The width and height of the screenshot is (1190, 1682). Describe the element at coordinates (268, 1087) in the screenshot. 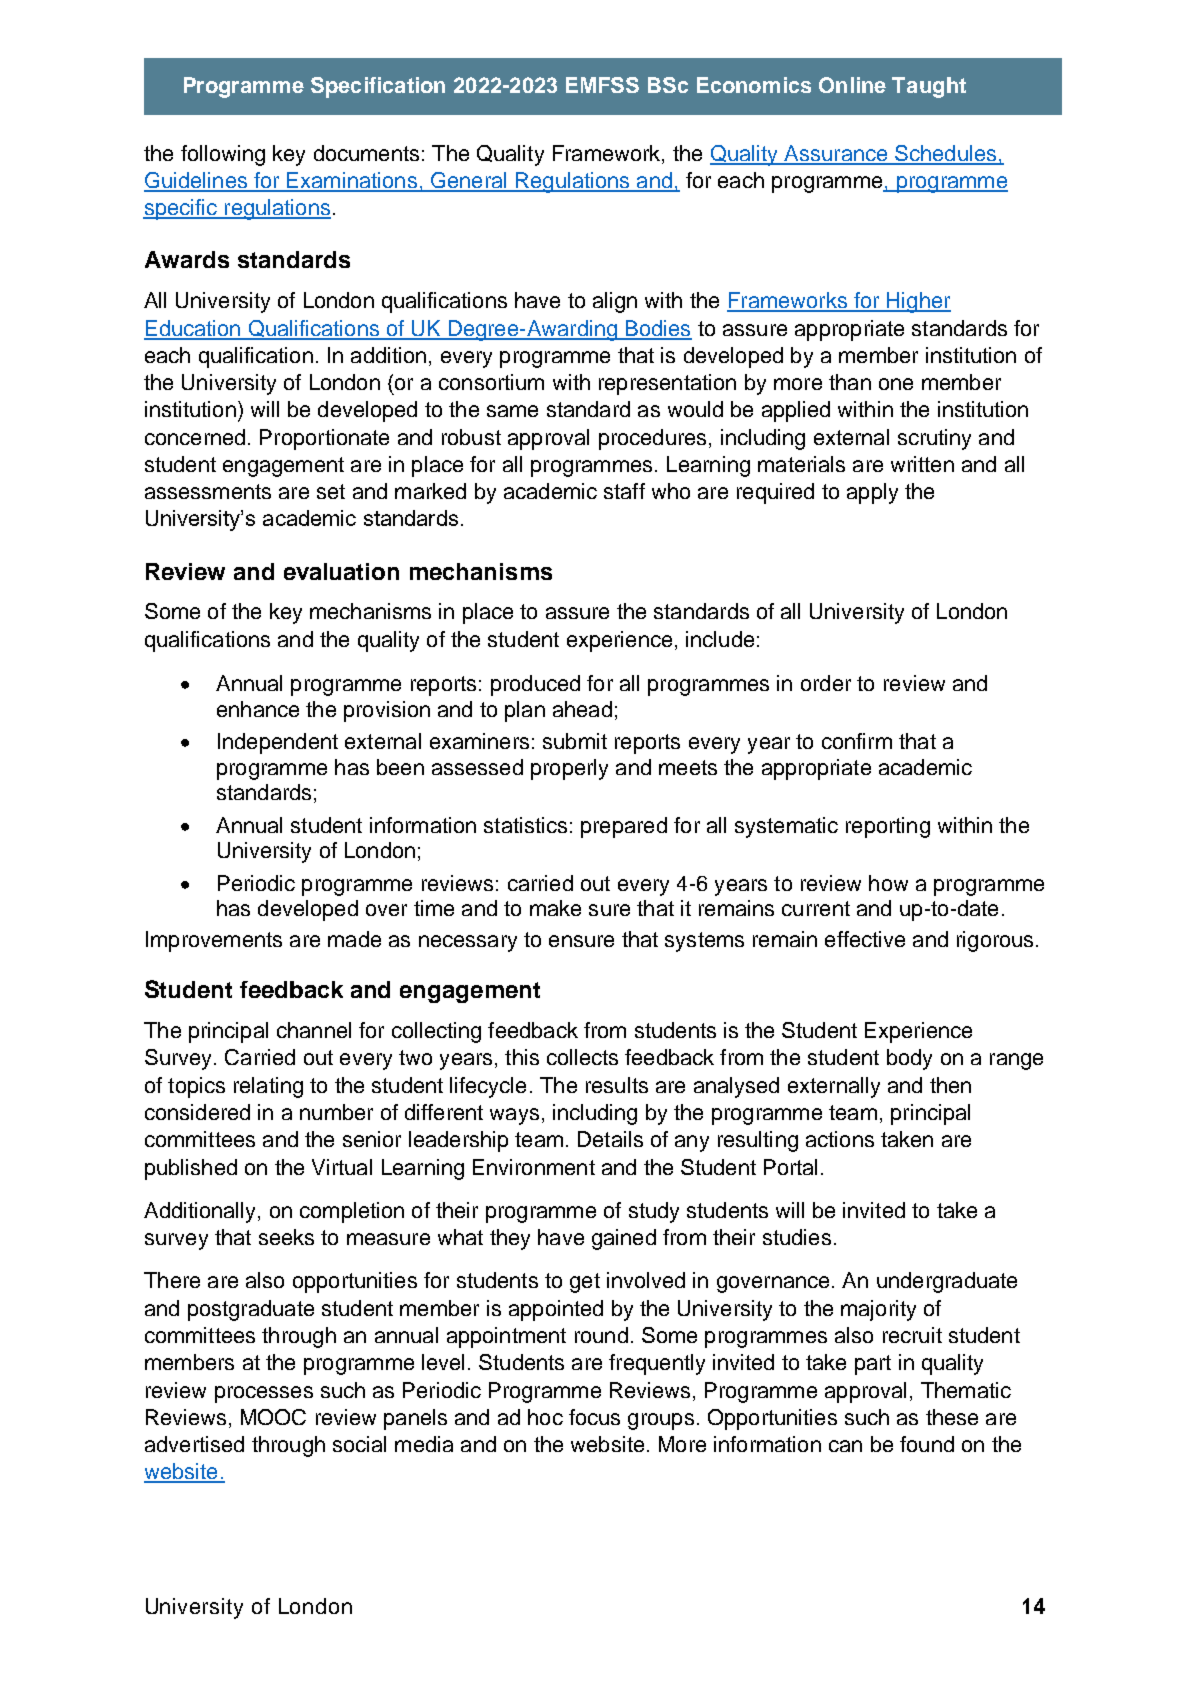

I see `relating` at that location.
